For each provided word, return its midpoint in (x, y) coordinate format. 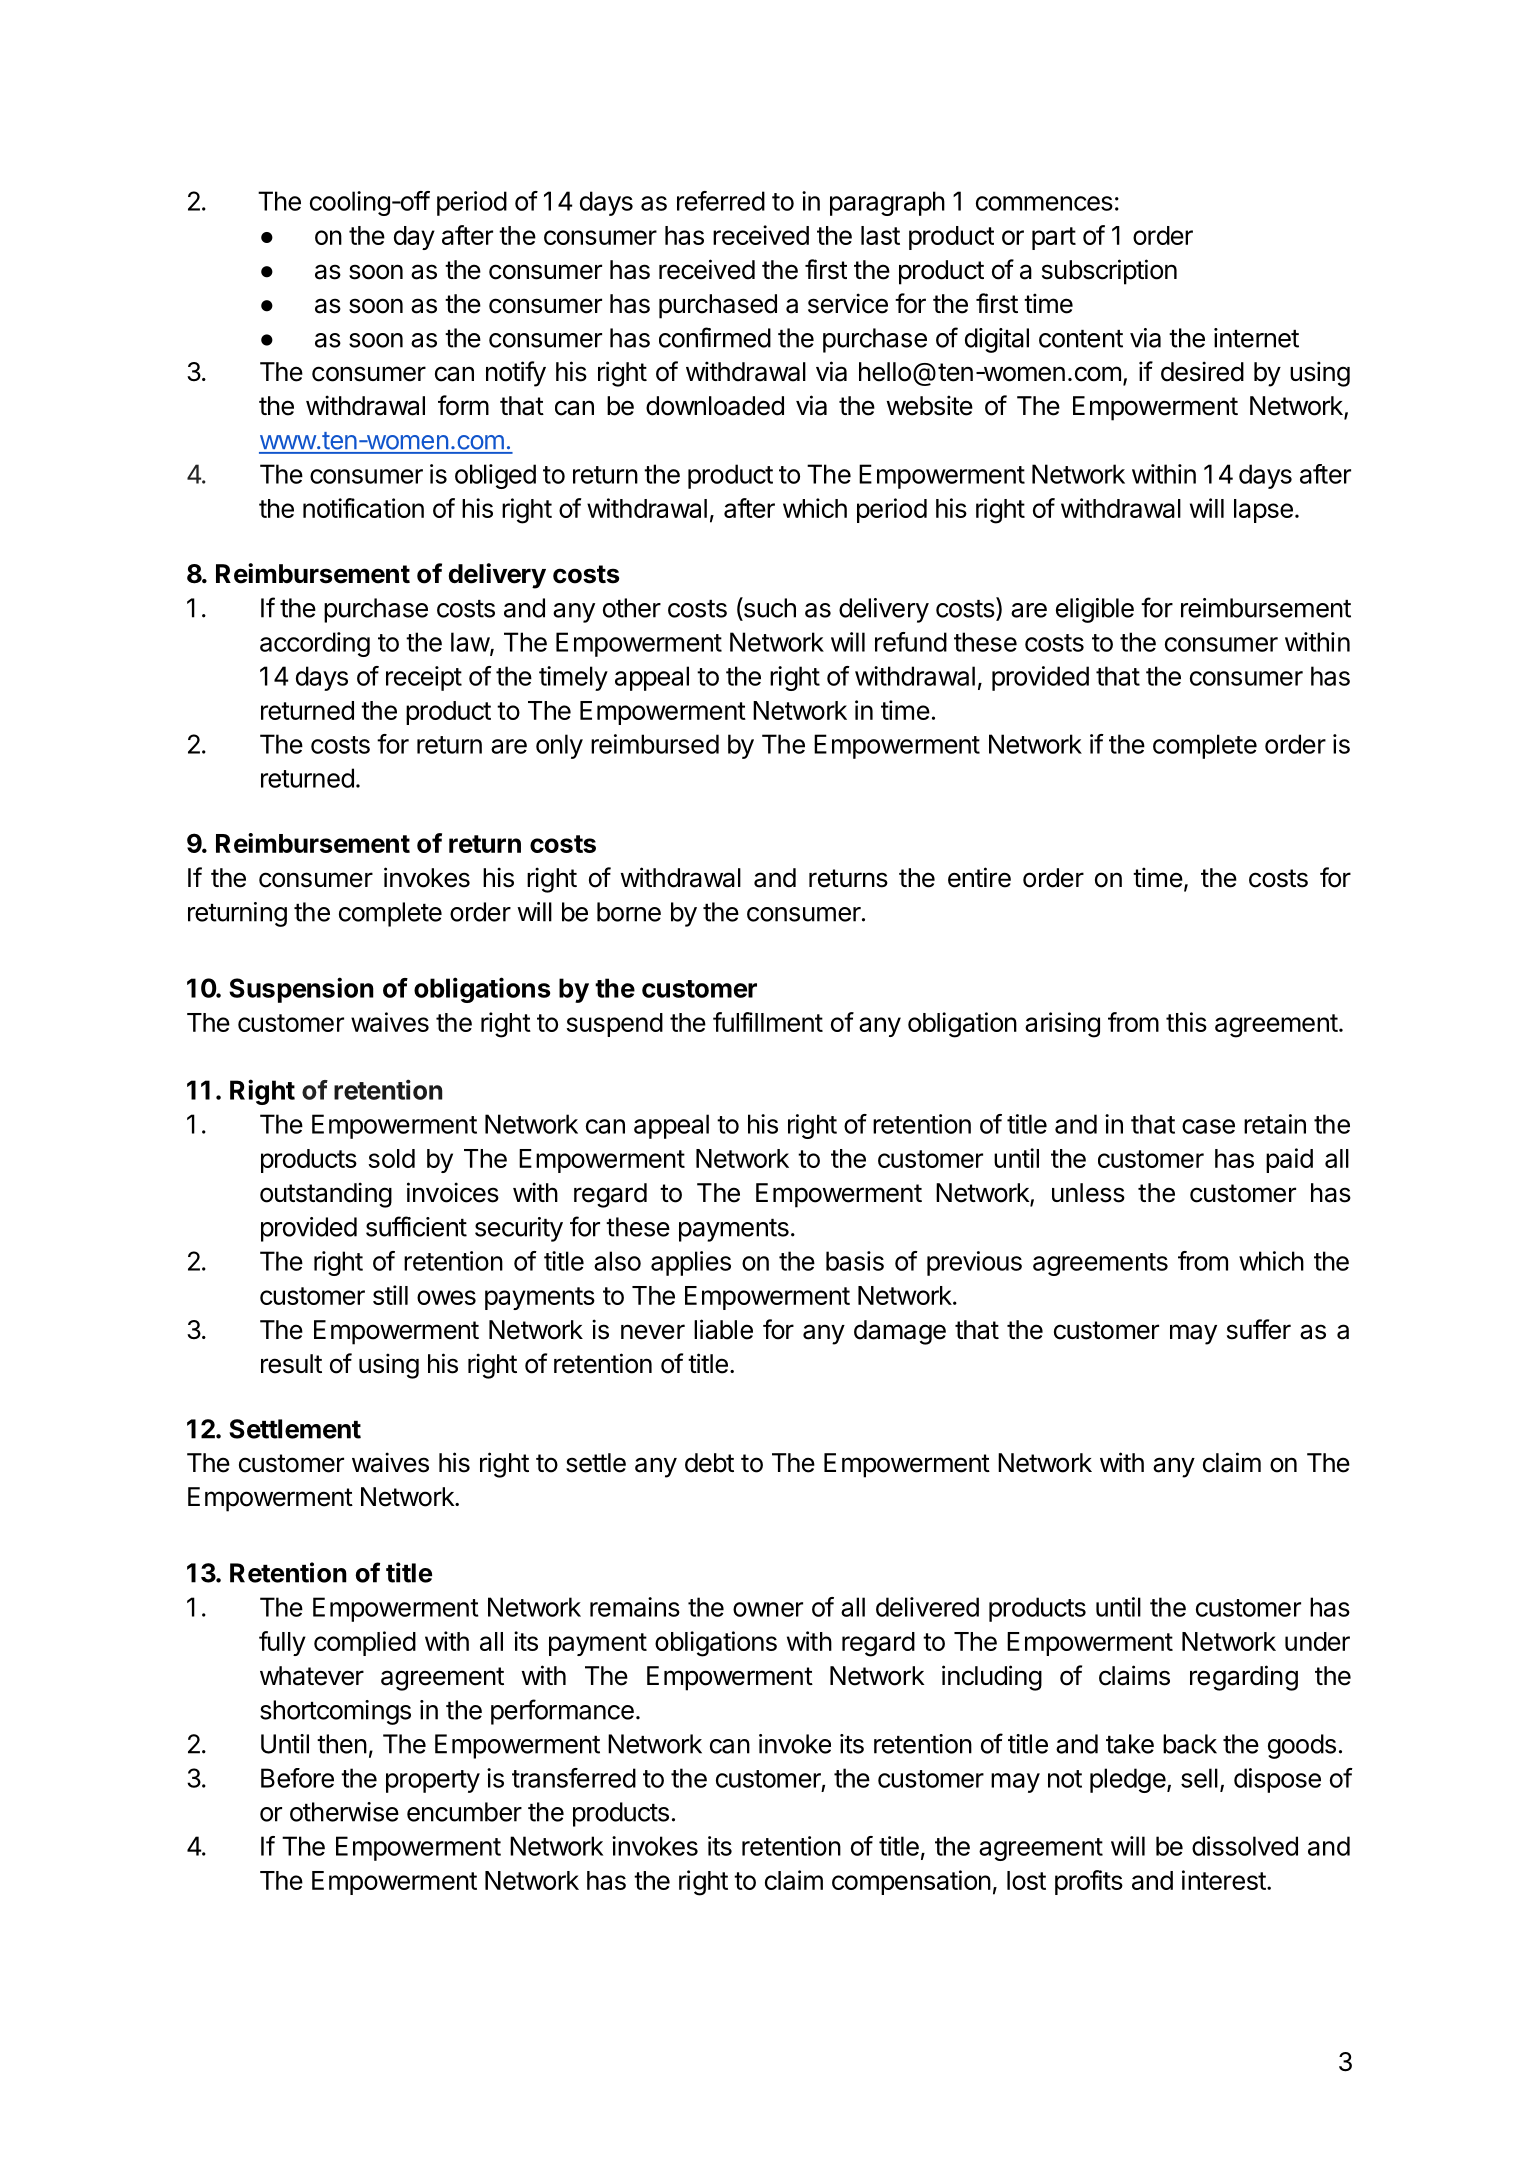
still (390, 1295)
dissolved (1245, 1846)
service (848, 303)
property (433, 1781)
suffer (1259, 1329)
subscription (1109, 272)
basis (855, 1261)
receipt (424, 678)
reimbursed (655, 744)
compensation (911, 1882)
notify (516, 374)
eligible (1095, 610)
